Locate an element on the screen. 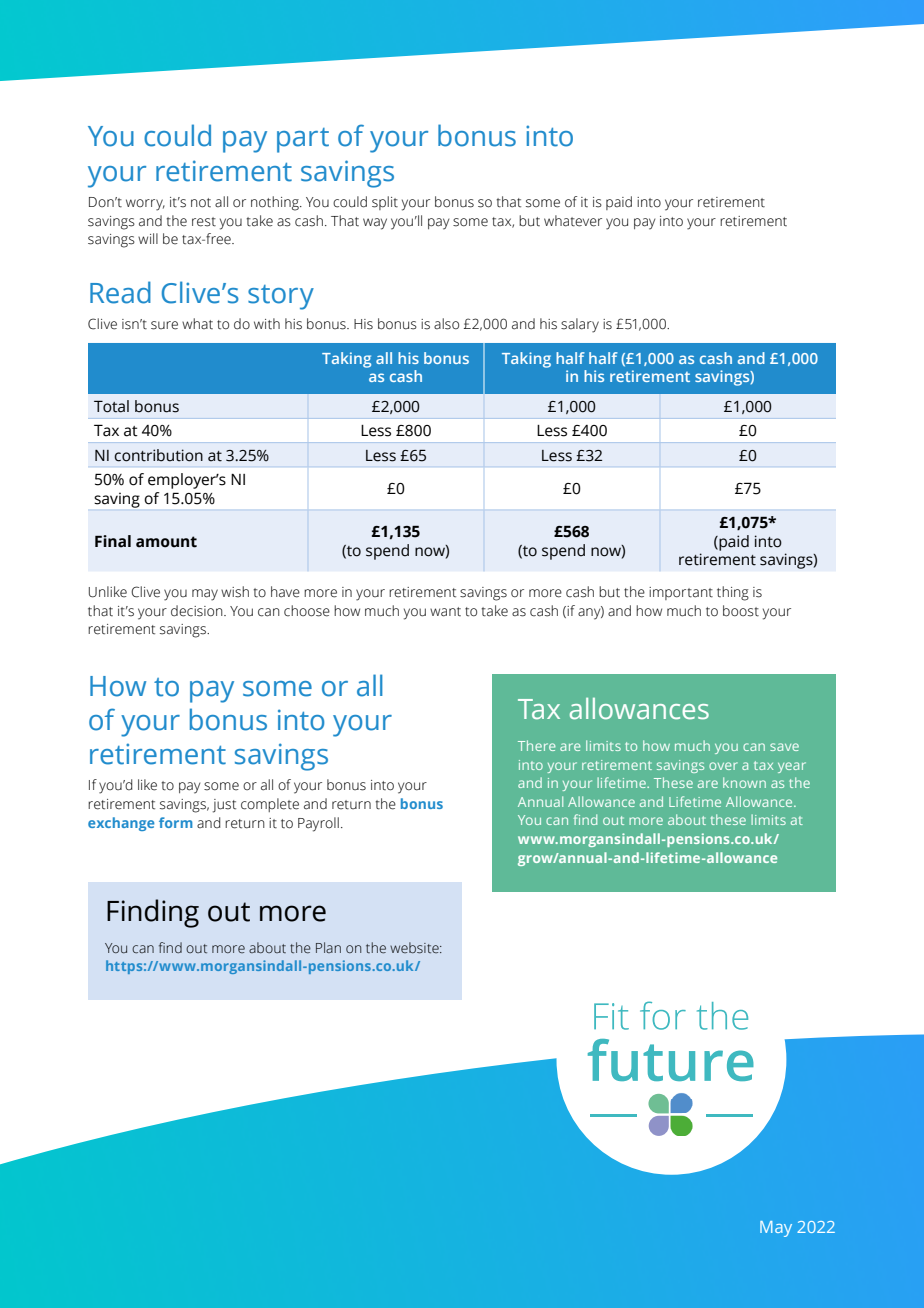 Image resolution: width=924 pixels, height=1308 pixels. boost is located at coordinates (741, 611).
